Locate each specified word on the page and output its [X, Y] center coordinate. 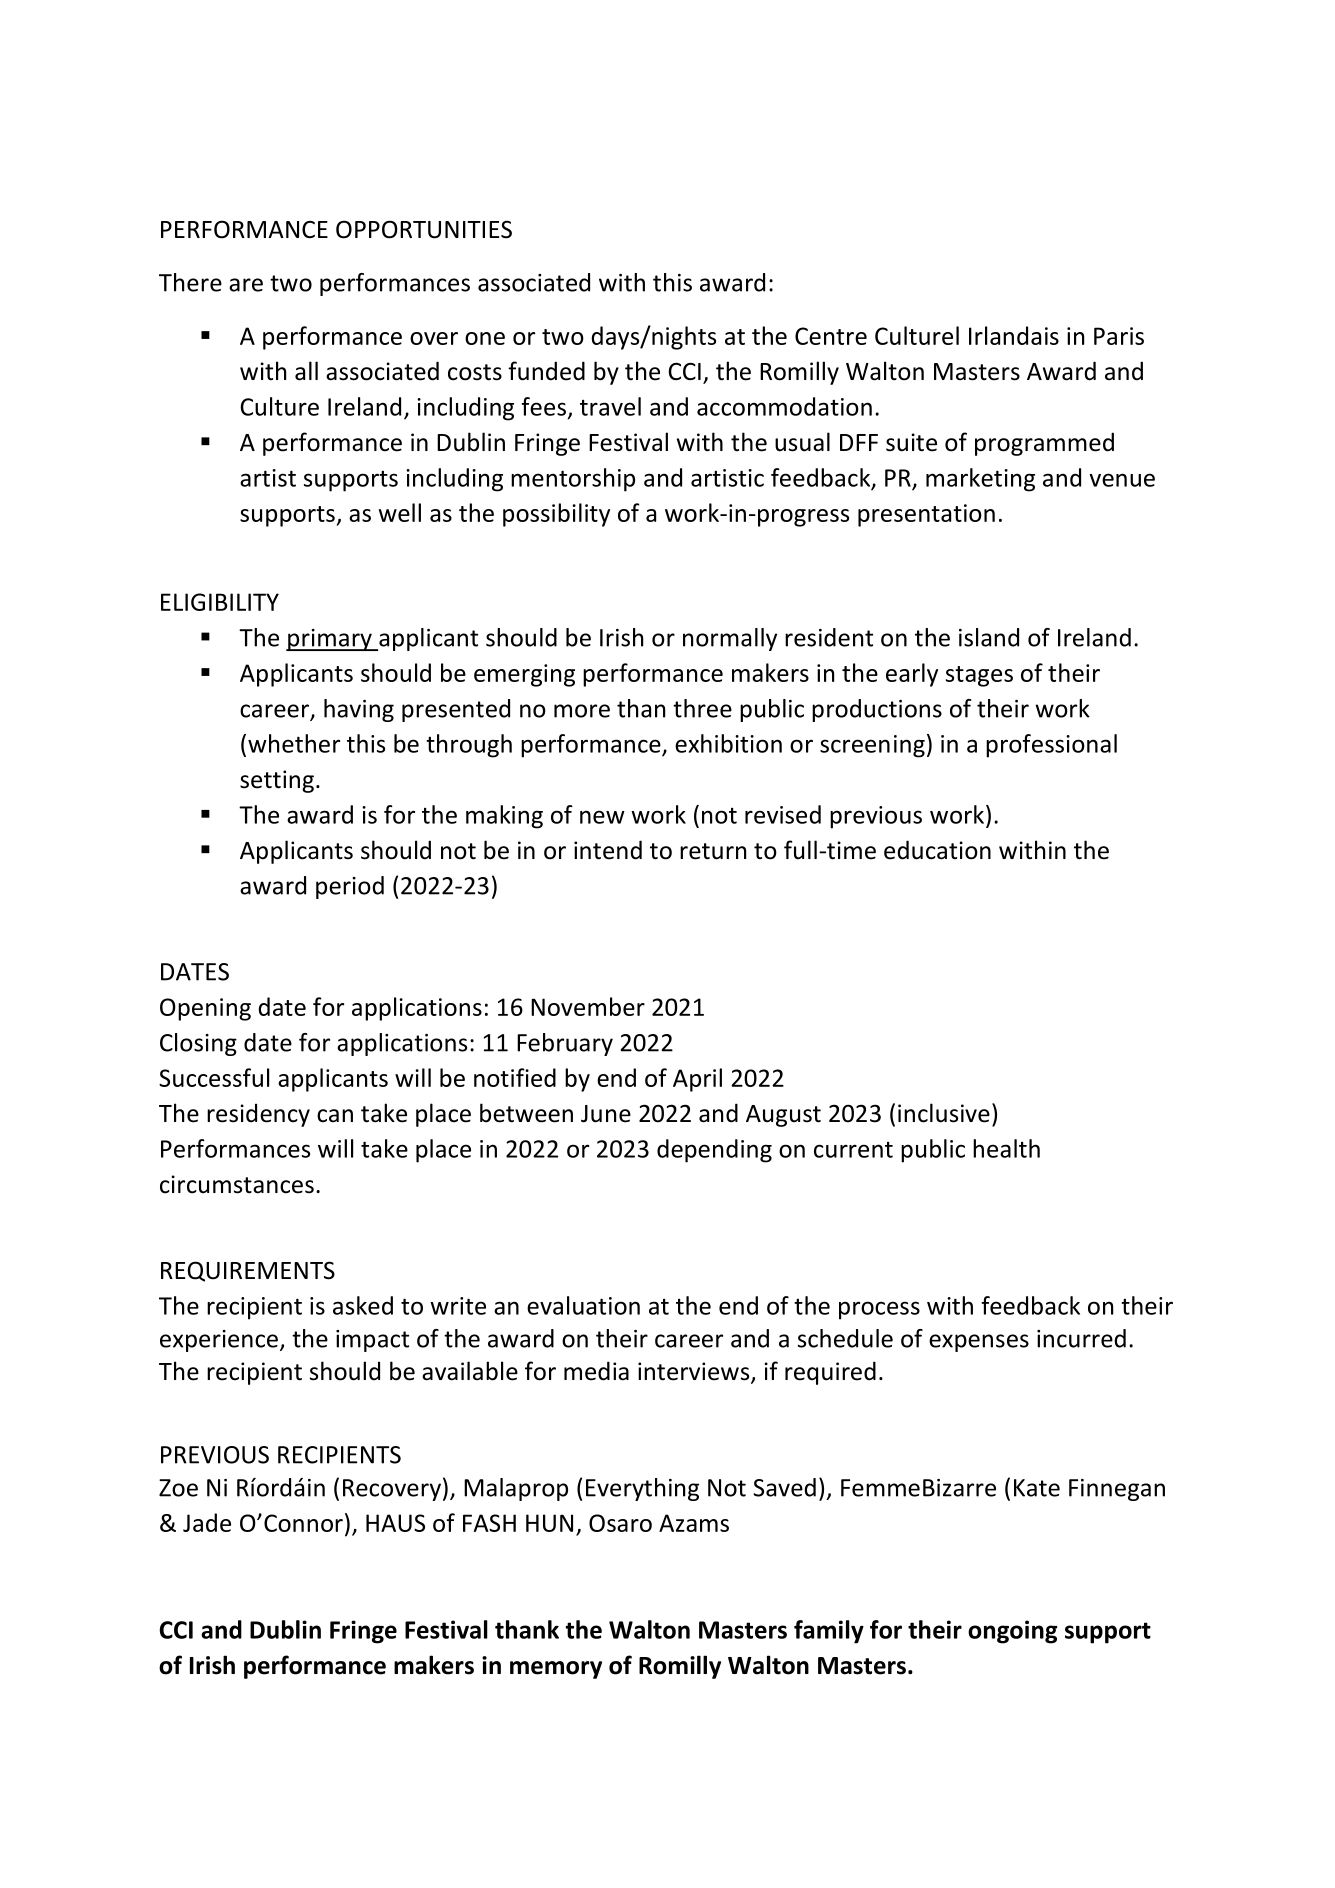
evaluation [583, 1305]
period [350, 887]
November [588, 1006]
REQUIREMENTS [248, 1271]
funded [546, 371]
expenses [979, 1343]
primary [330, 640]
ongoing [1012, 1632]
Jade [207, 1522]
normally [730, 639]
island [989, 637]
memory [556, 1670]
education [937, 850]
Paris [1119, 336]
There [190, 282]
